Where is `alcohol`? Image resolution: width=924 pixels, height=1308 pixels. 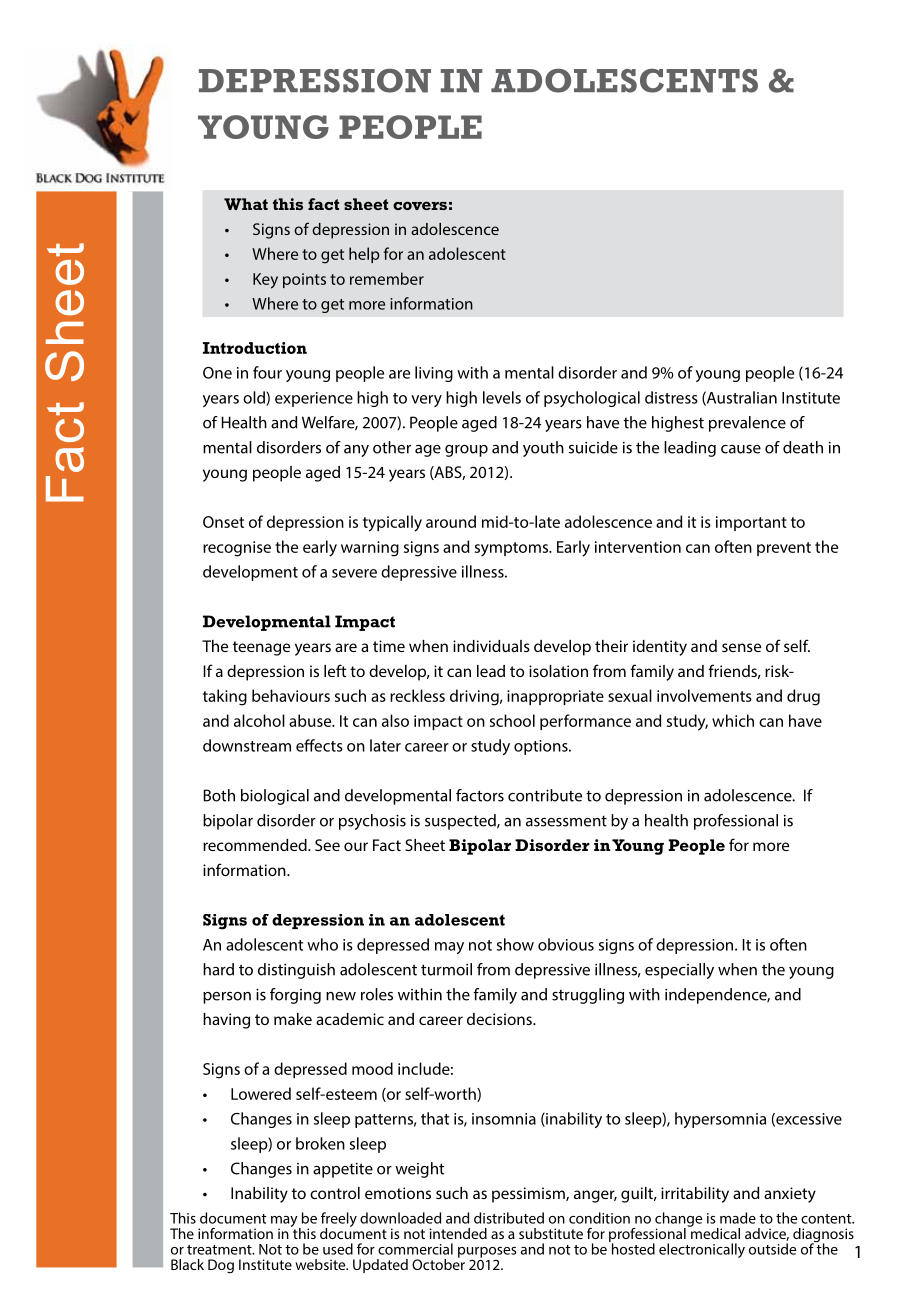 alcohol is located at coordinates (259, 720).
